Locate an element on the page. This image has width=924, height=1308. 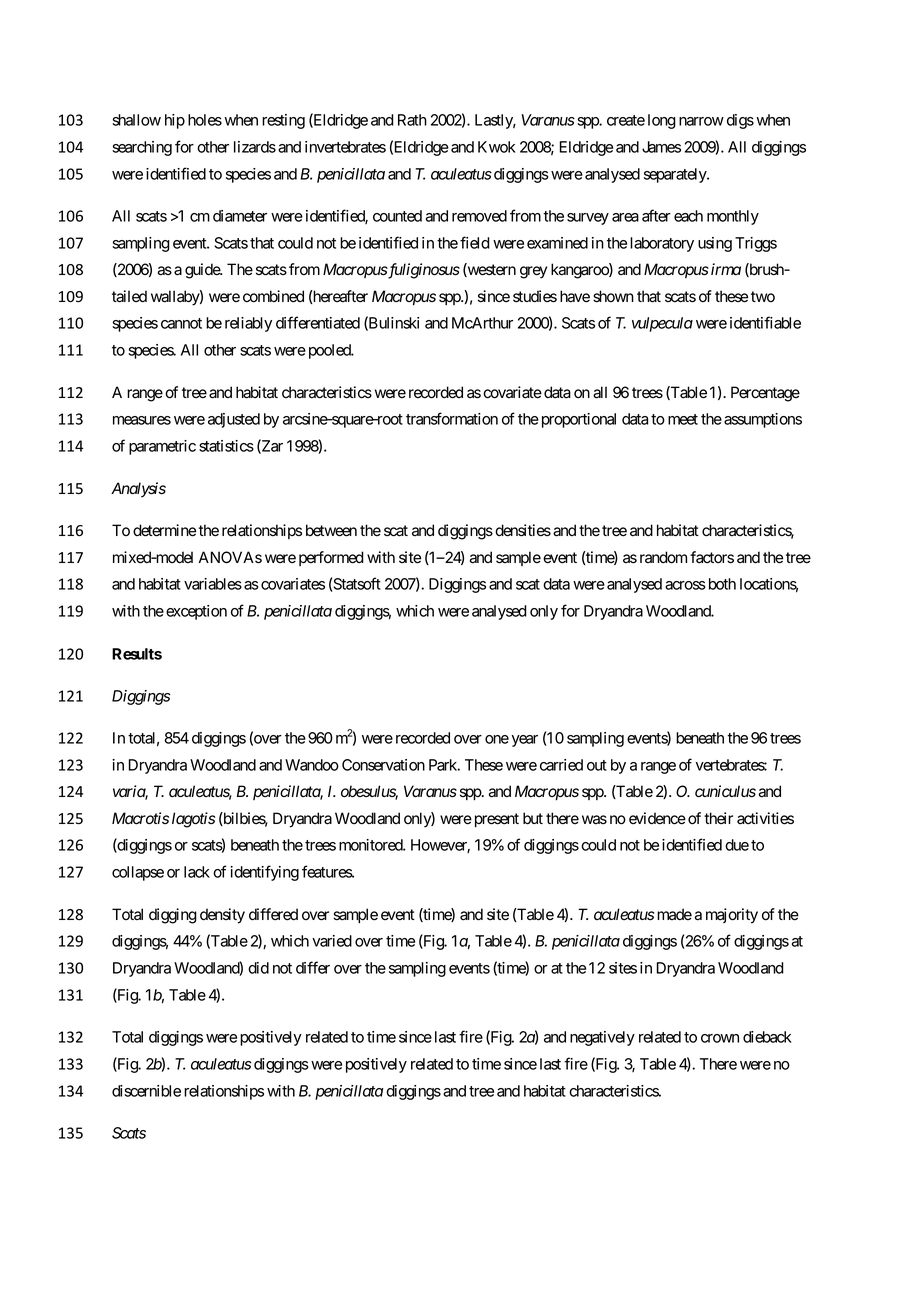
Kwok is located at coordinates (497, 147).
